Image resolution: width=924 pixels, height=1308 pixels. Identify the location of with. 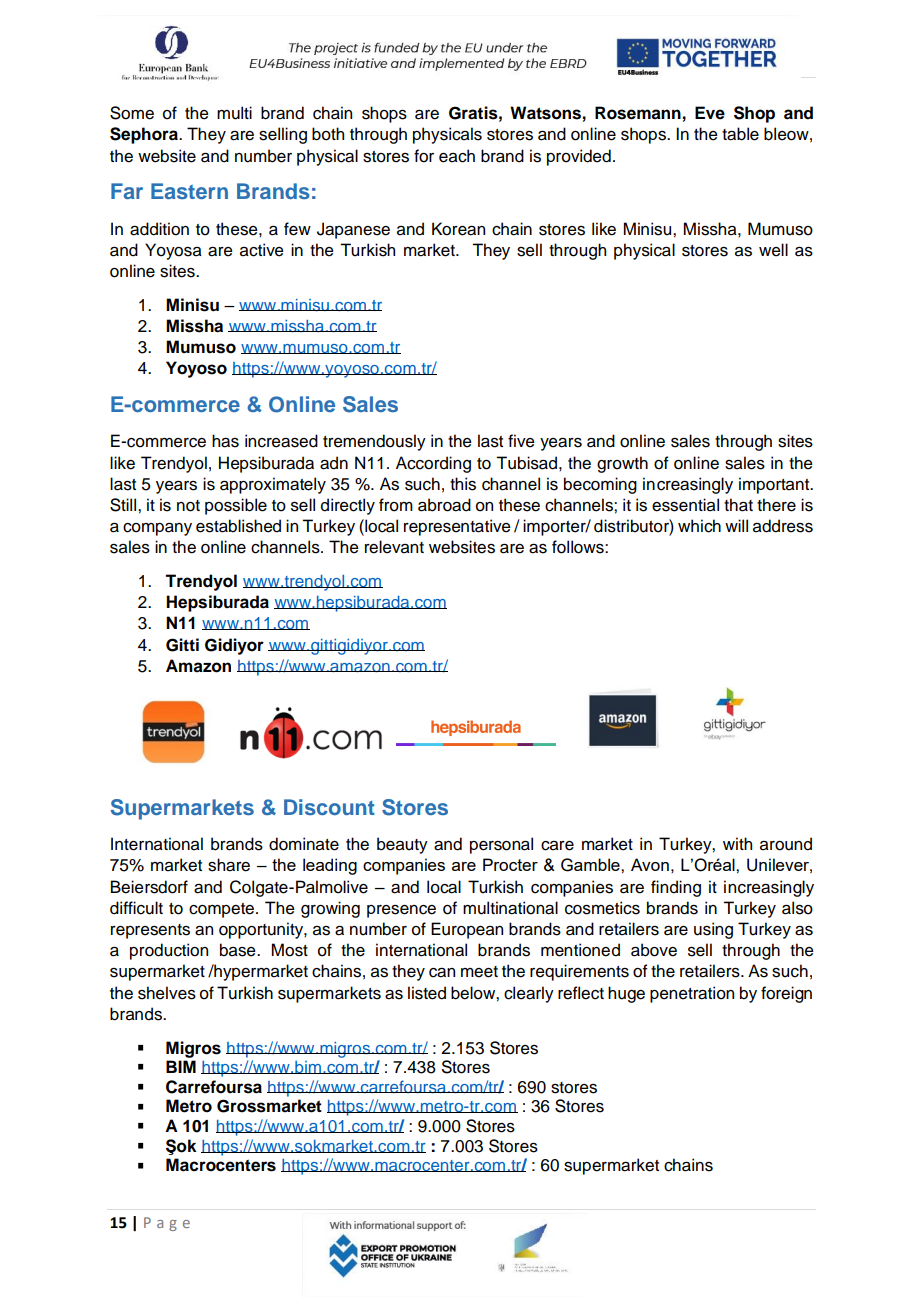
(737, 843).
